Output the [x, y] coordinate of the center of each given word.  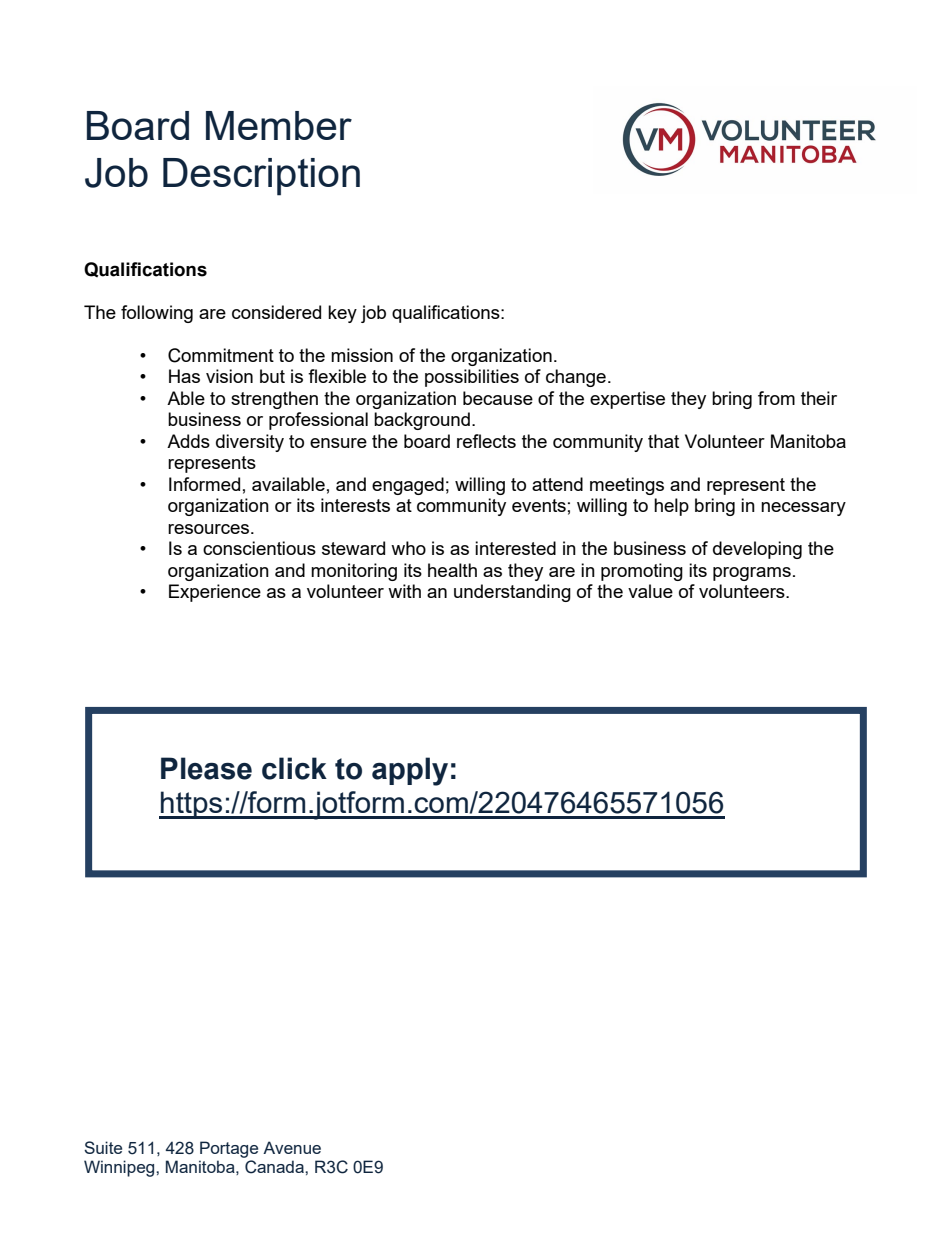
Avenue [292, 1147]
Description [261, 177]
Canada [275, 1167]
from [776, 398]
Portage [229, 1149]
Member [279, 125]
